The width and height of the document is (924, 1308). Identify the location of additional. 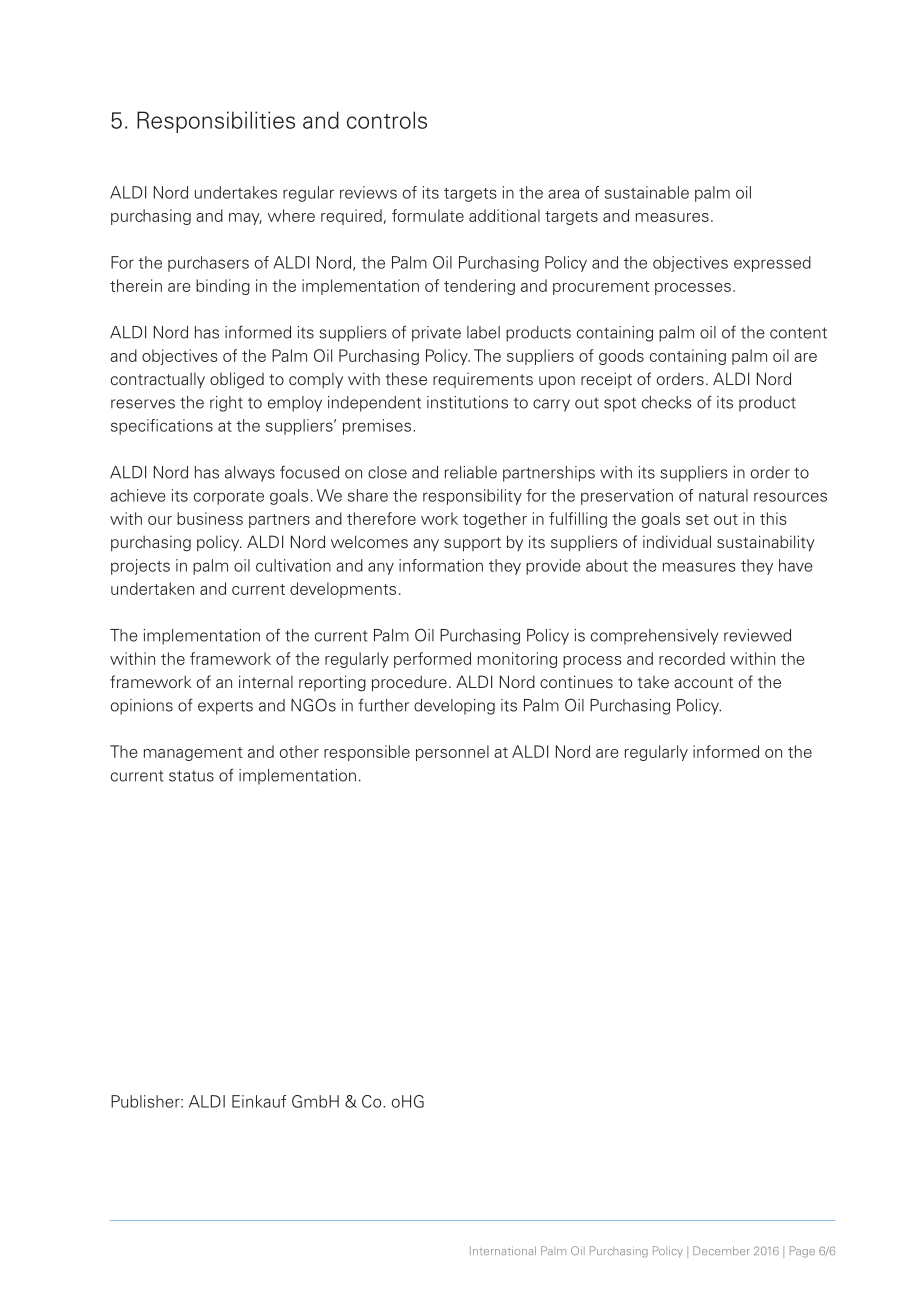
(504, 215).
